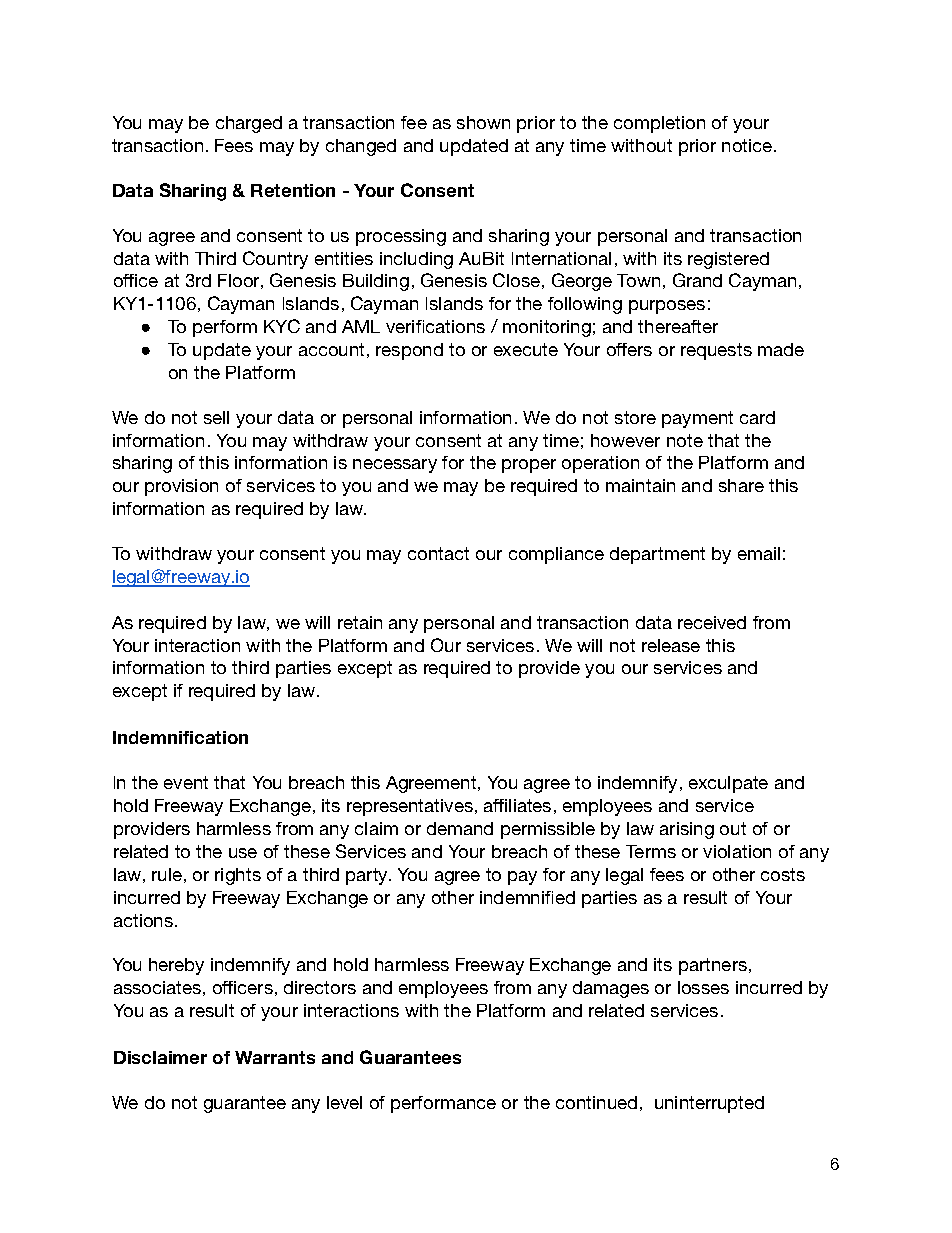 This document has height=1233, width=952. Describe the element at coordinates (483, 122) in the document. I see `shown` at that location.
